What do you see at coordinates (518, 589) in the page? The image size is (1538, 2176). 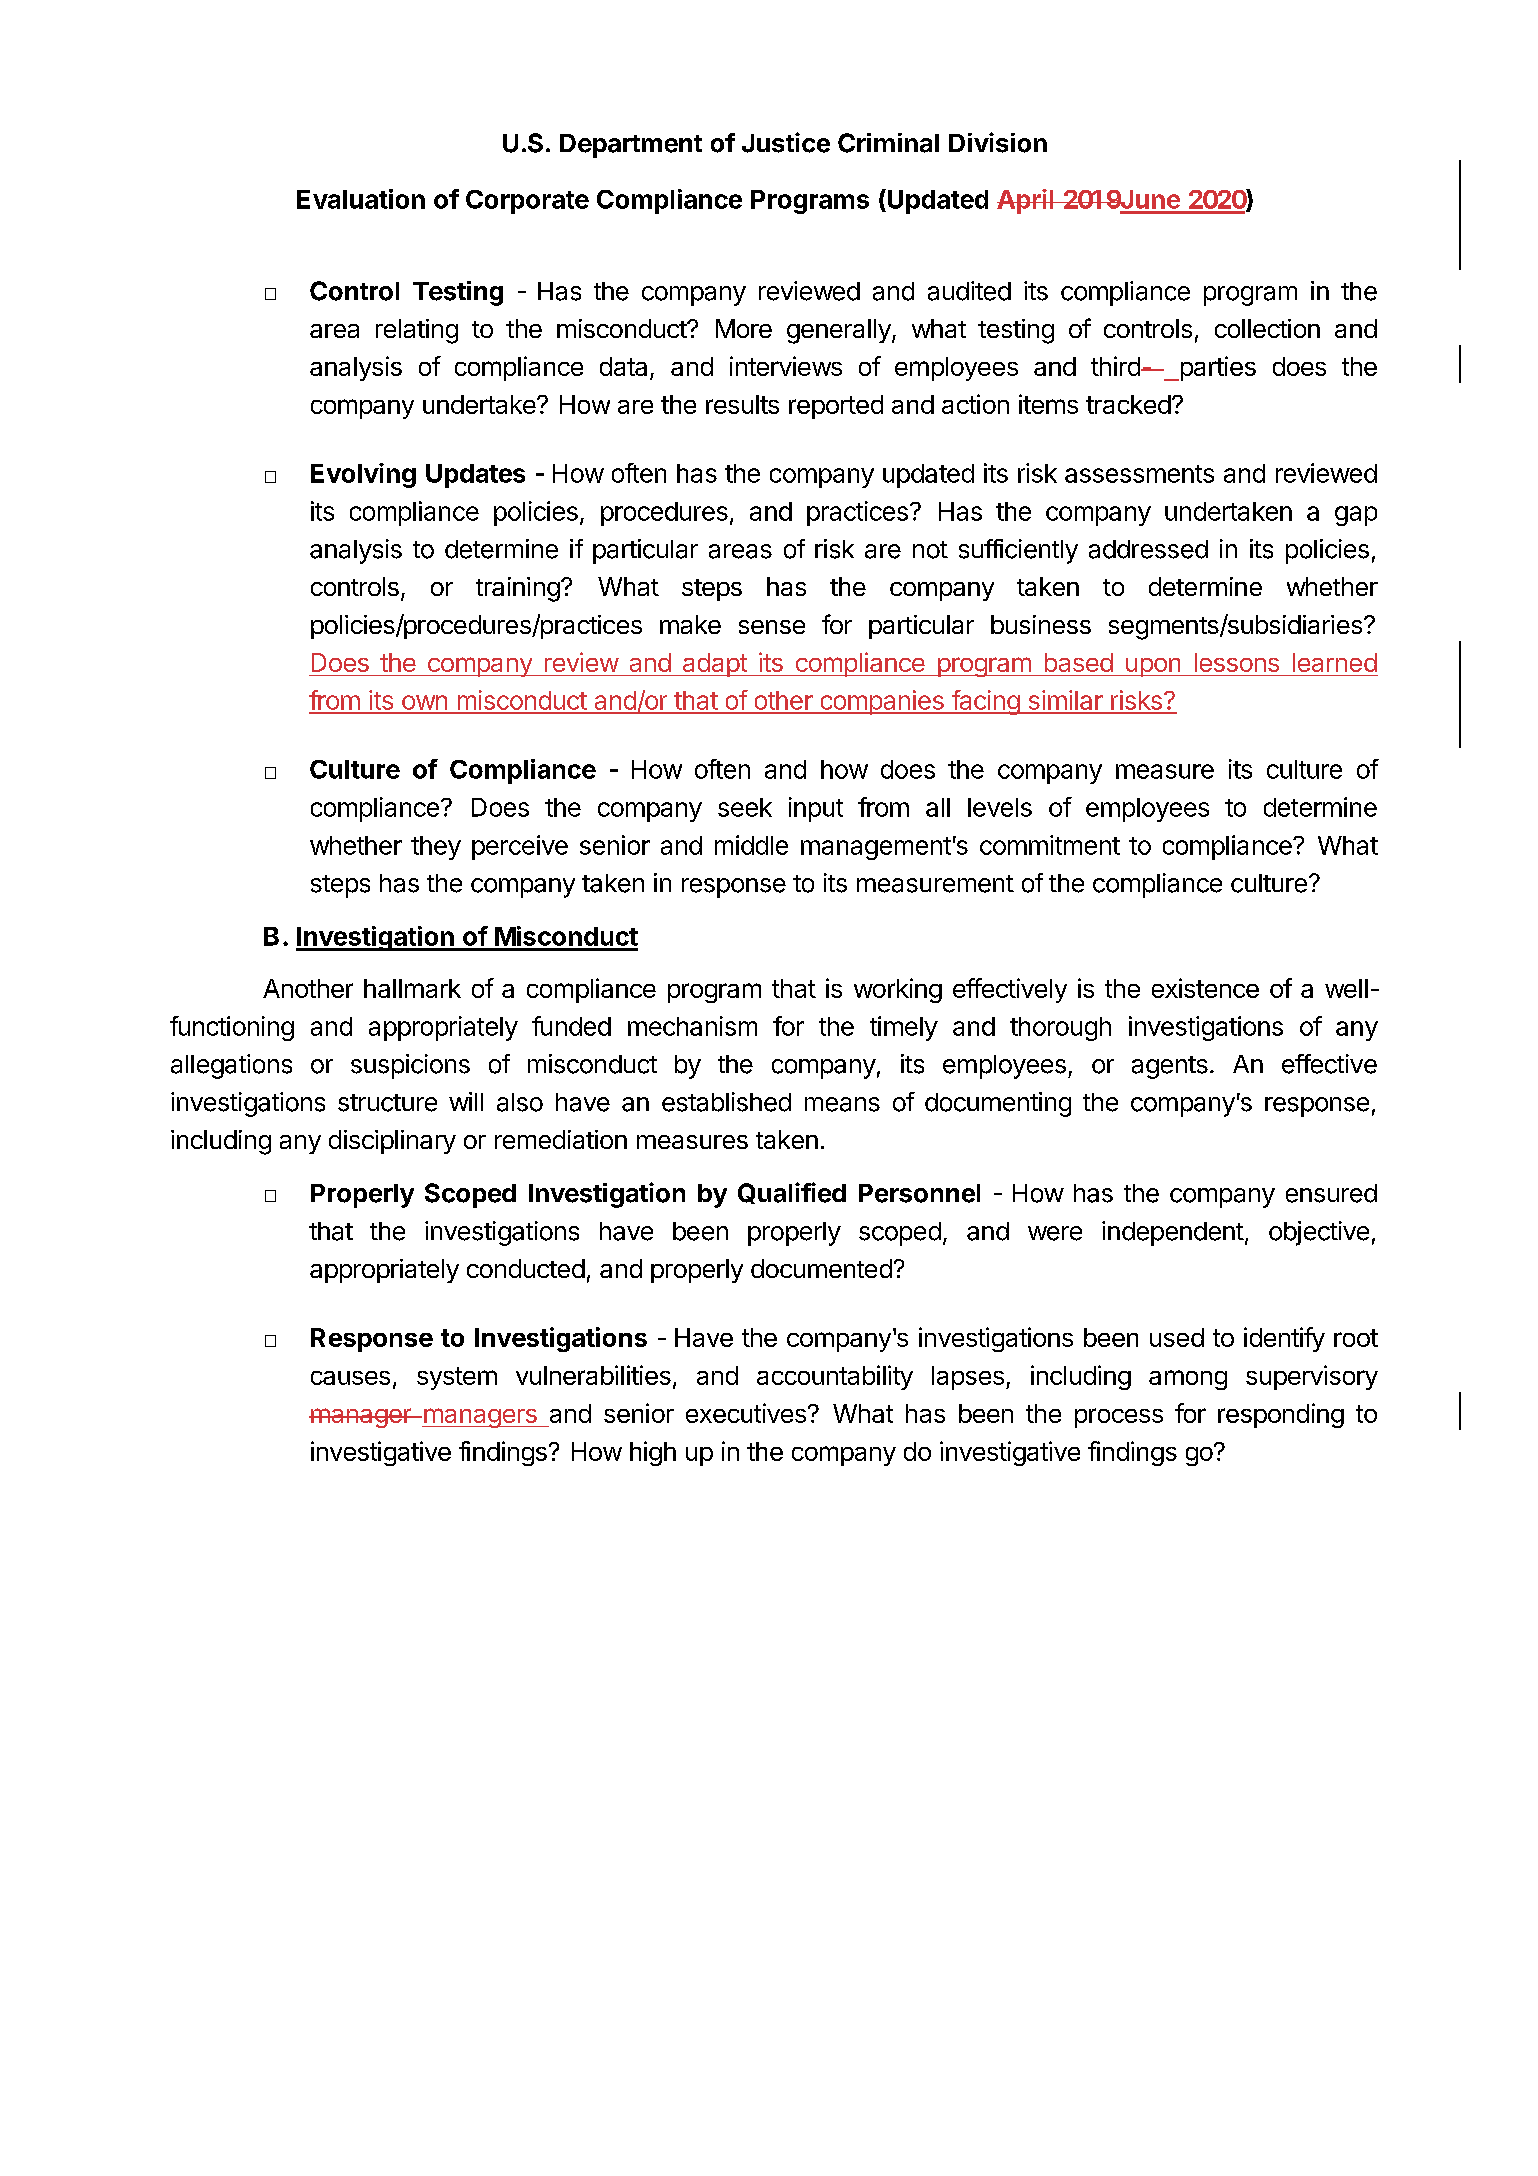 I see `training` at bounding box center [518, 589].
